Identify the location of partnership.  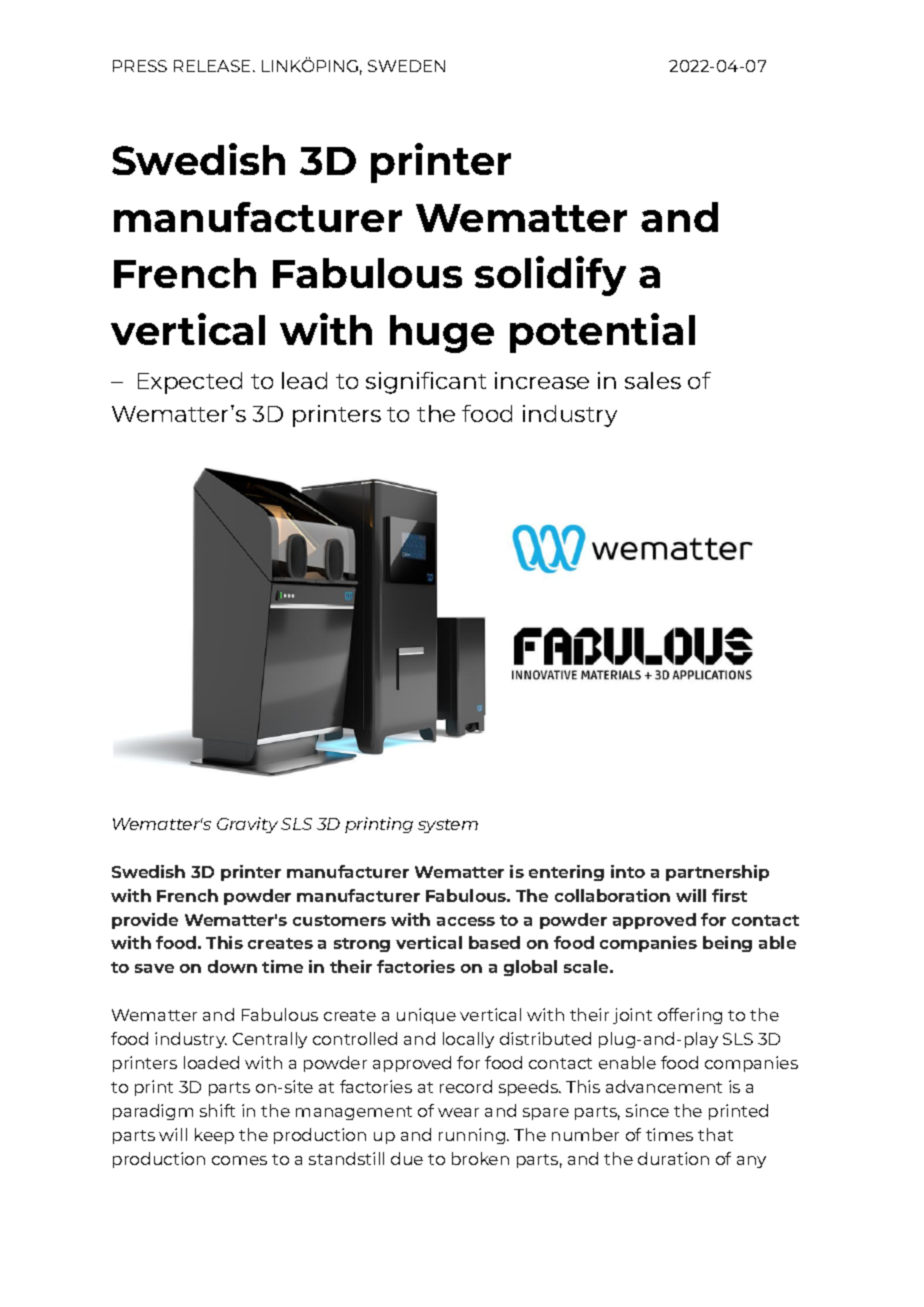
(717, 873).
